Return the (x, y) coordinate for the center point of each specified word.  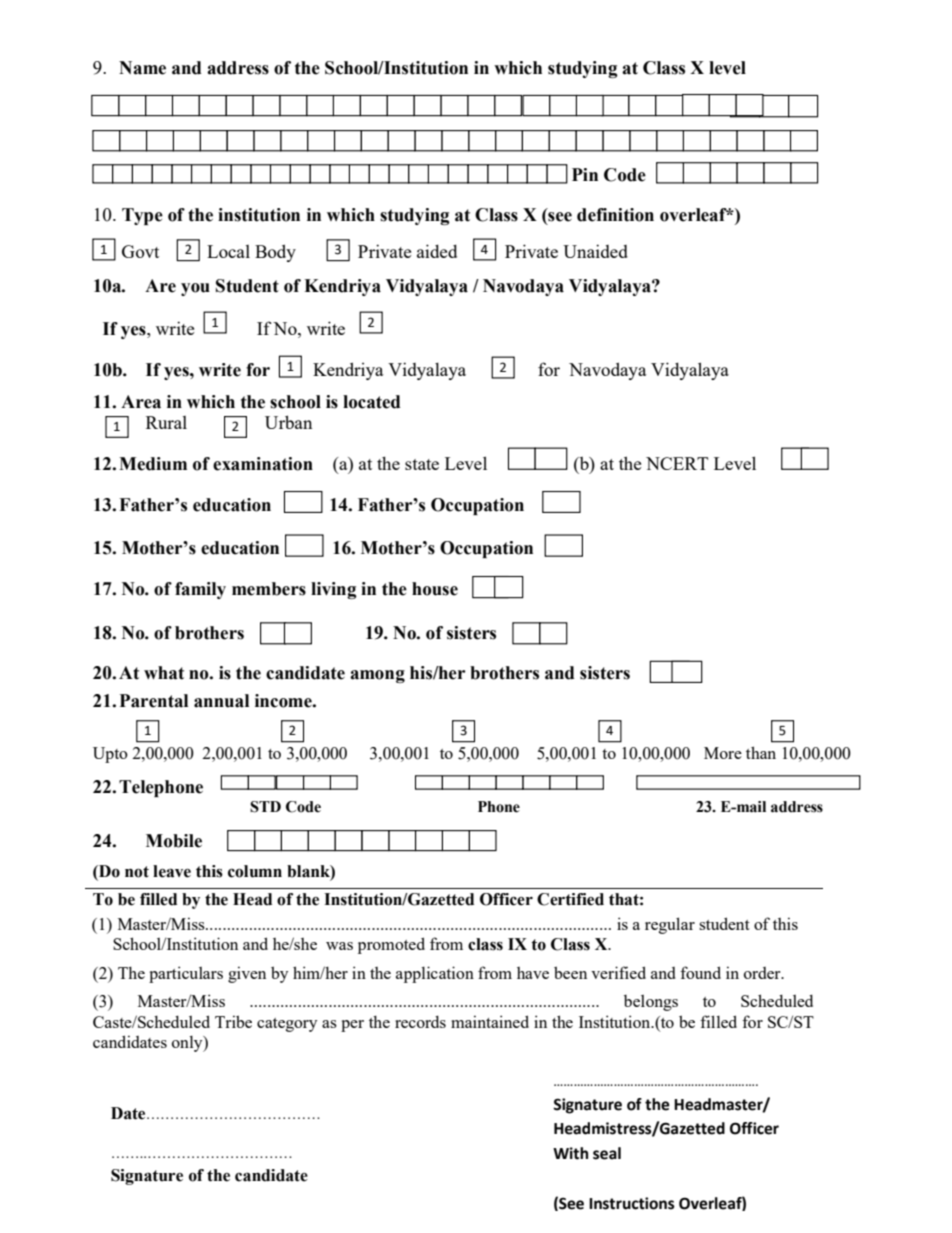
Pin (585, 174)
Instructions (632, 1203)
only (188, 1044)
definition (615, 215)
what (164, 673)
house (435, 589)
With (570, 1153)
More (723, 753)
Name (142, 68)
